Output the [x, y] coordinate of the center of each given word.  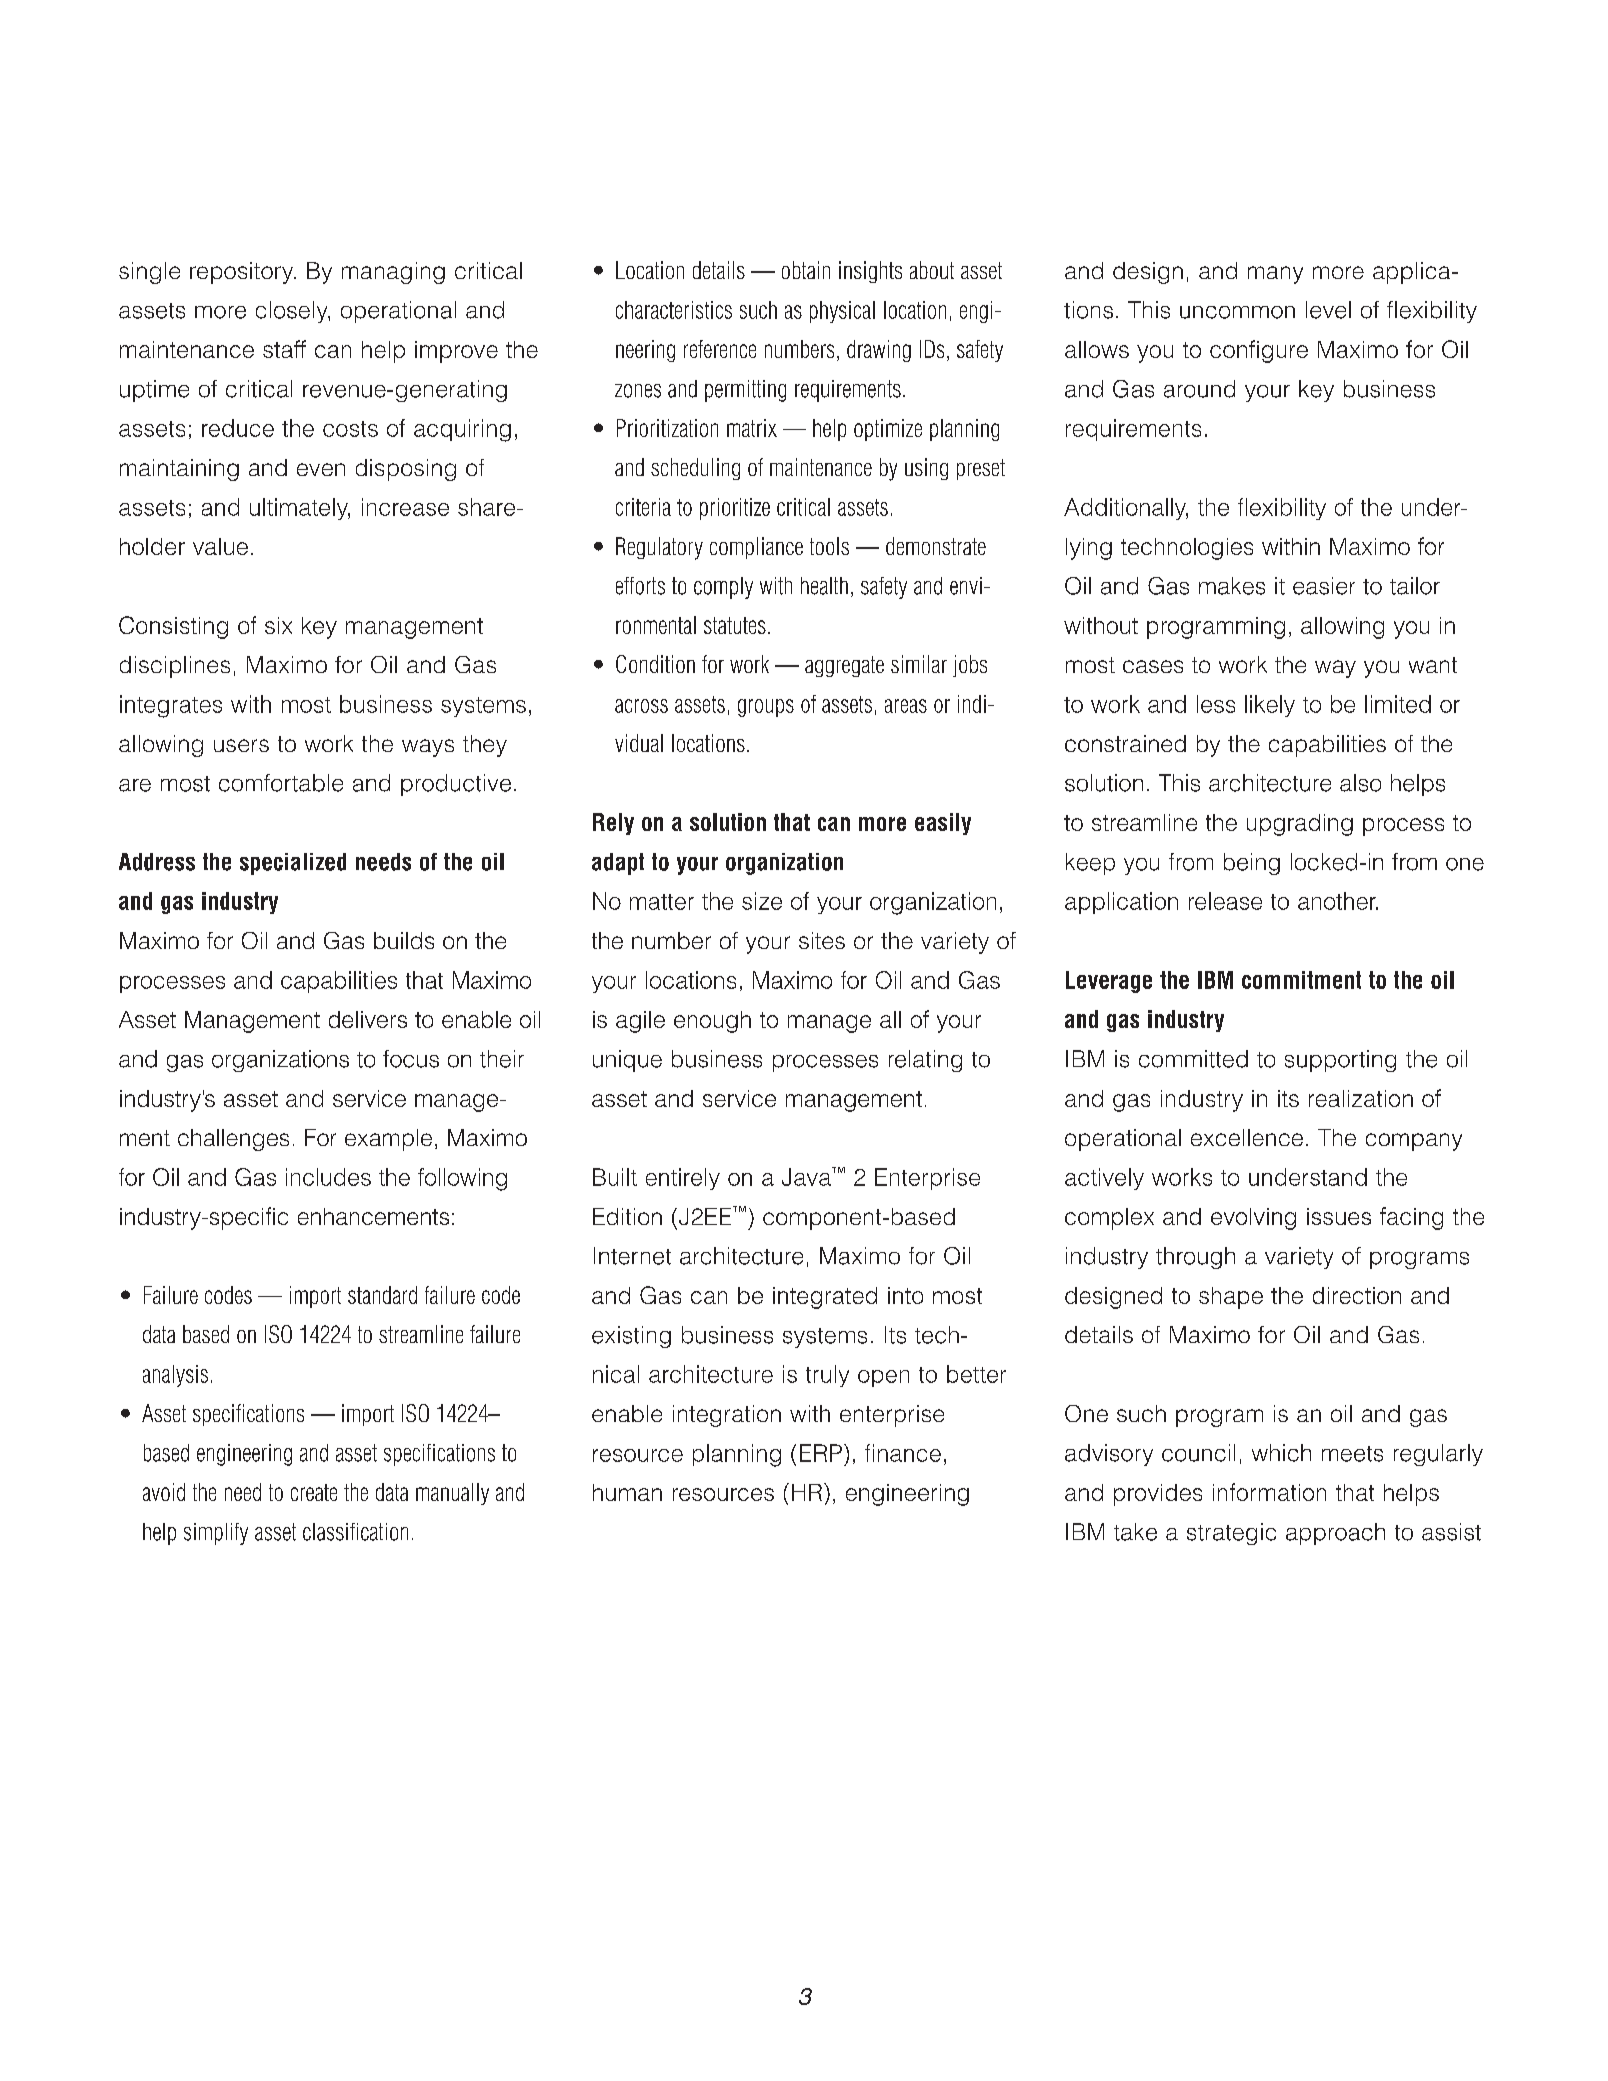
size [762, 901]
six [278, 625]
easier [1324, 586]
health [824, 586]
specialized [293, 864]
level [1328, 310]
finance [903, 1453]
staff [284, 349]
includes [328, 1177]
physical [842, 312]
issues [1339, 1216]
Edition [627, 1216]
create [314, 1492]
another [1338, 901]
